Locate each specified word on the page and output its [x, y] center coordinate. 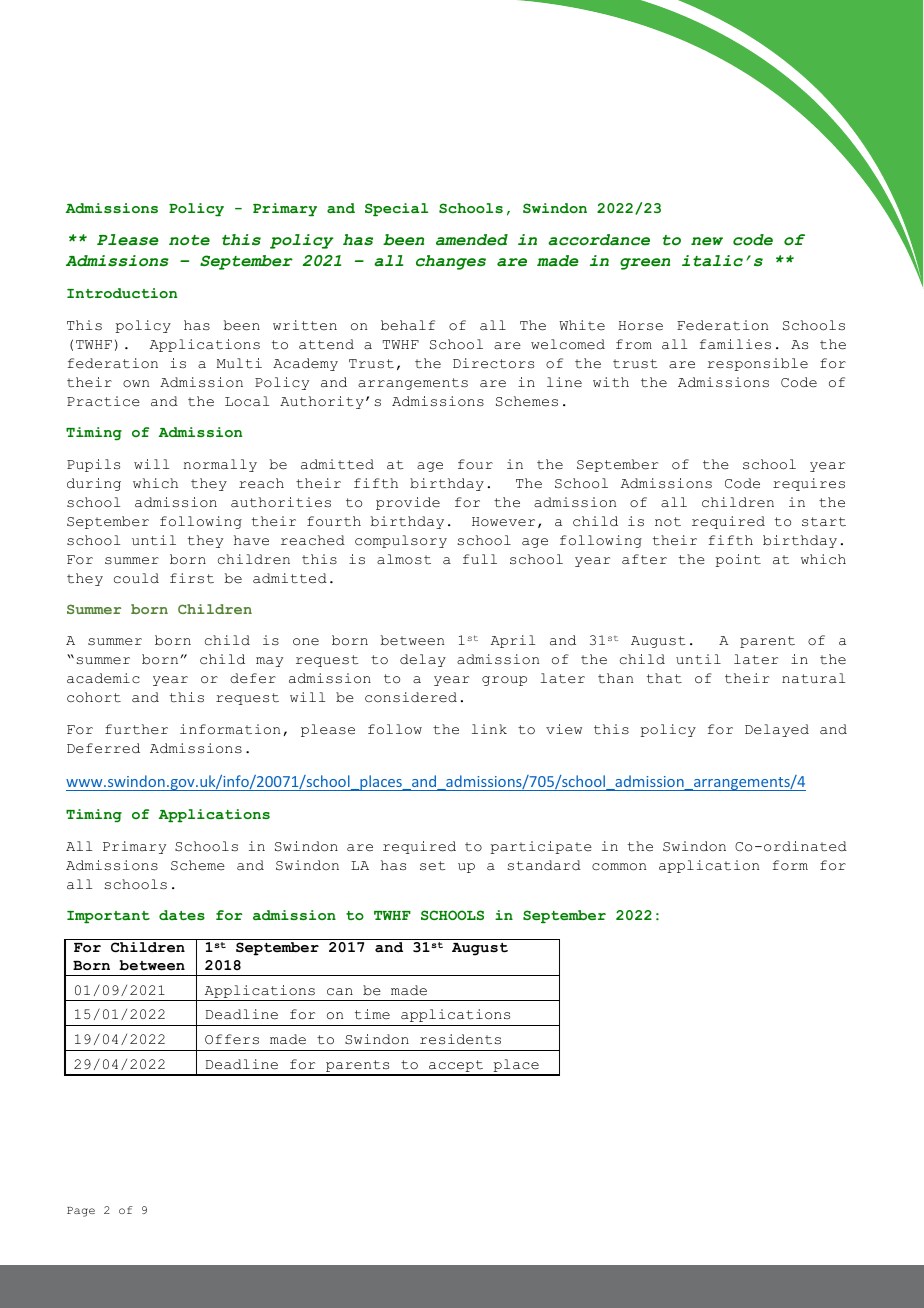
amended [472, 240]
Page [81, 1212]
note [189, 240]
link [489, 729]
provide [408, 503]
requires [809, 484]
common [619, 867]
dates [182, 915]
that [664, 678]
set [433, 866]
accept [456, 1067]
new [707, 241]
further [136, 729]
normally [220, 465]
